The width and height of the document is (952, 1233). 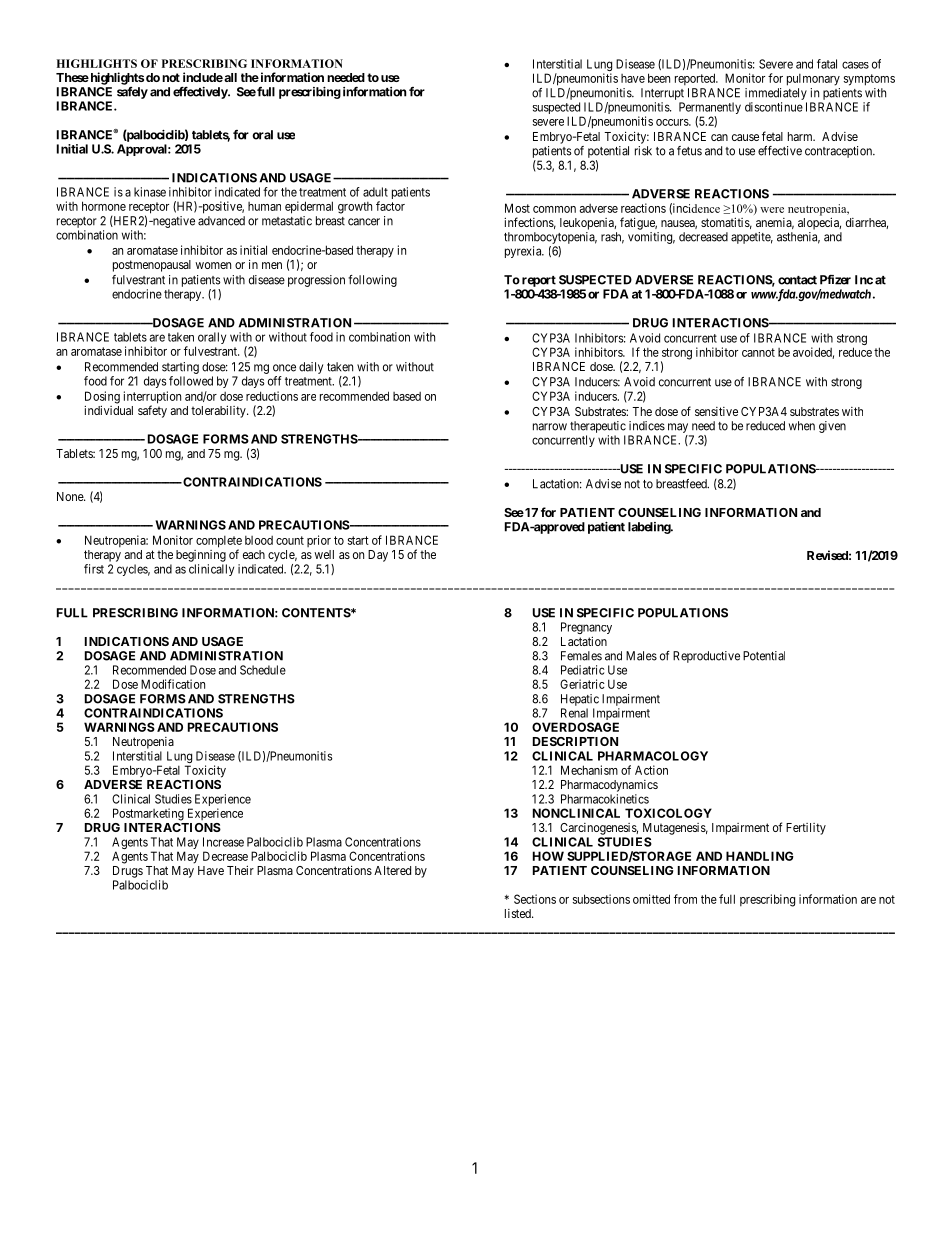 What do you see at coordinates (659, 78) in the document?
I see `been` at bounding box center [659, 78].
